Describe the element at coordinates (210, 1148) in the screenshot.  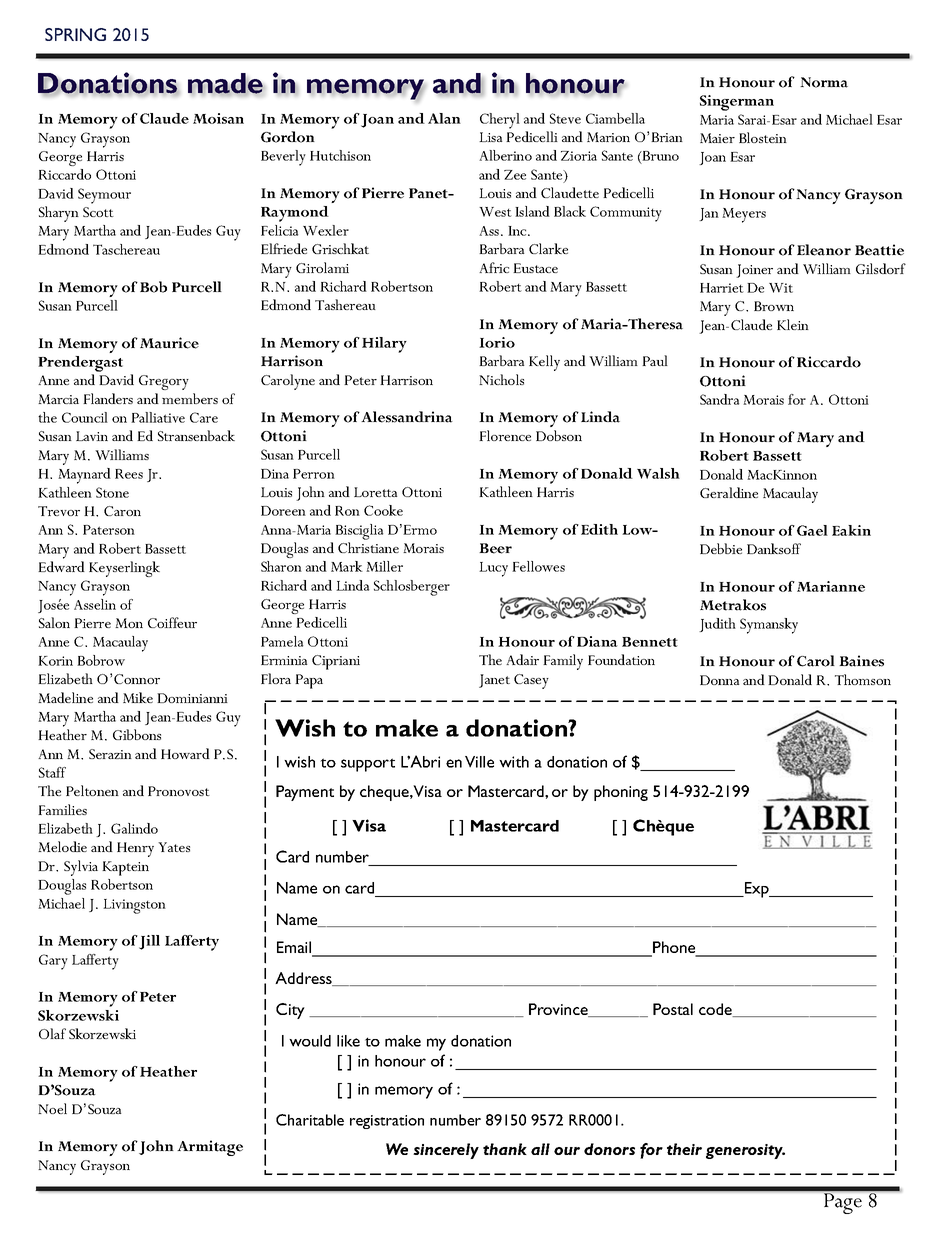
I see `Armitage` at that location.
